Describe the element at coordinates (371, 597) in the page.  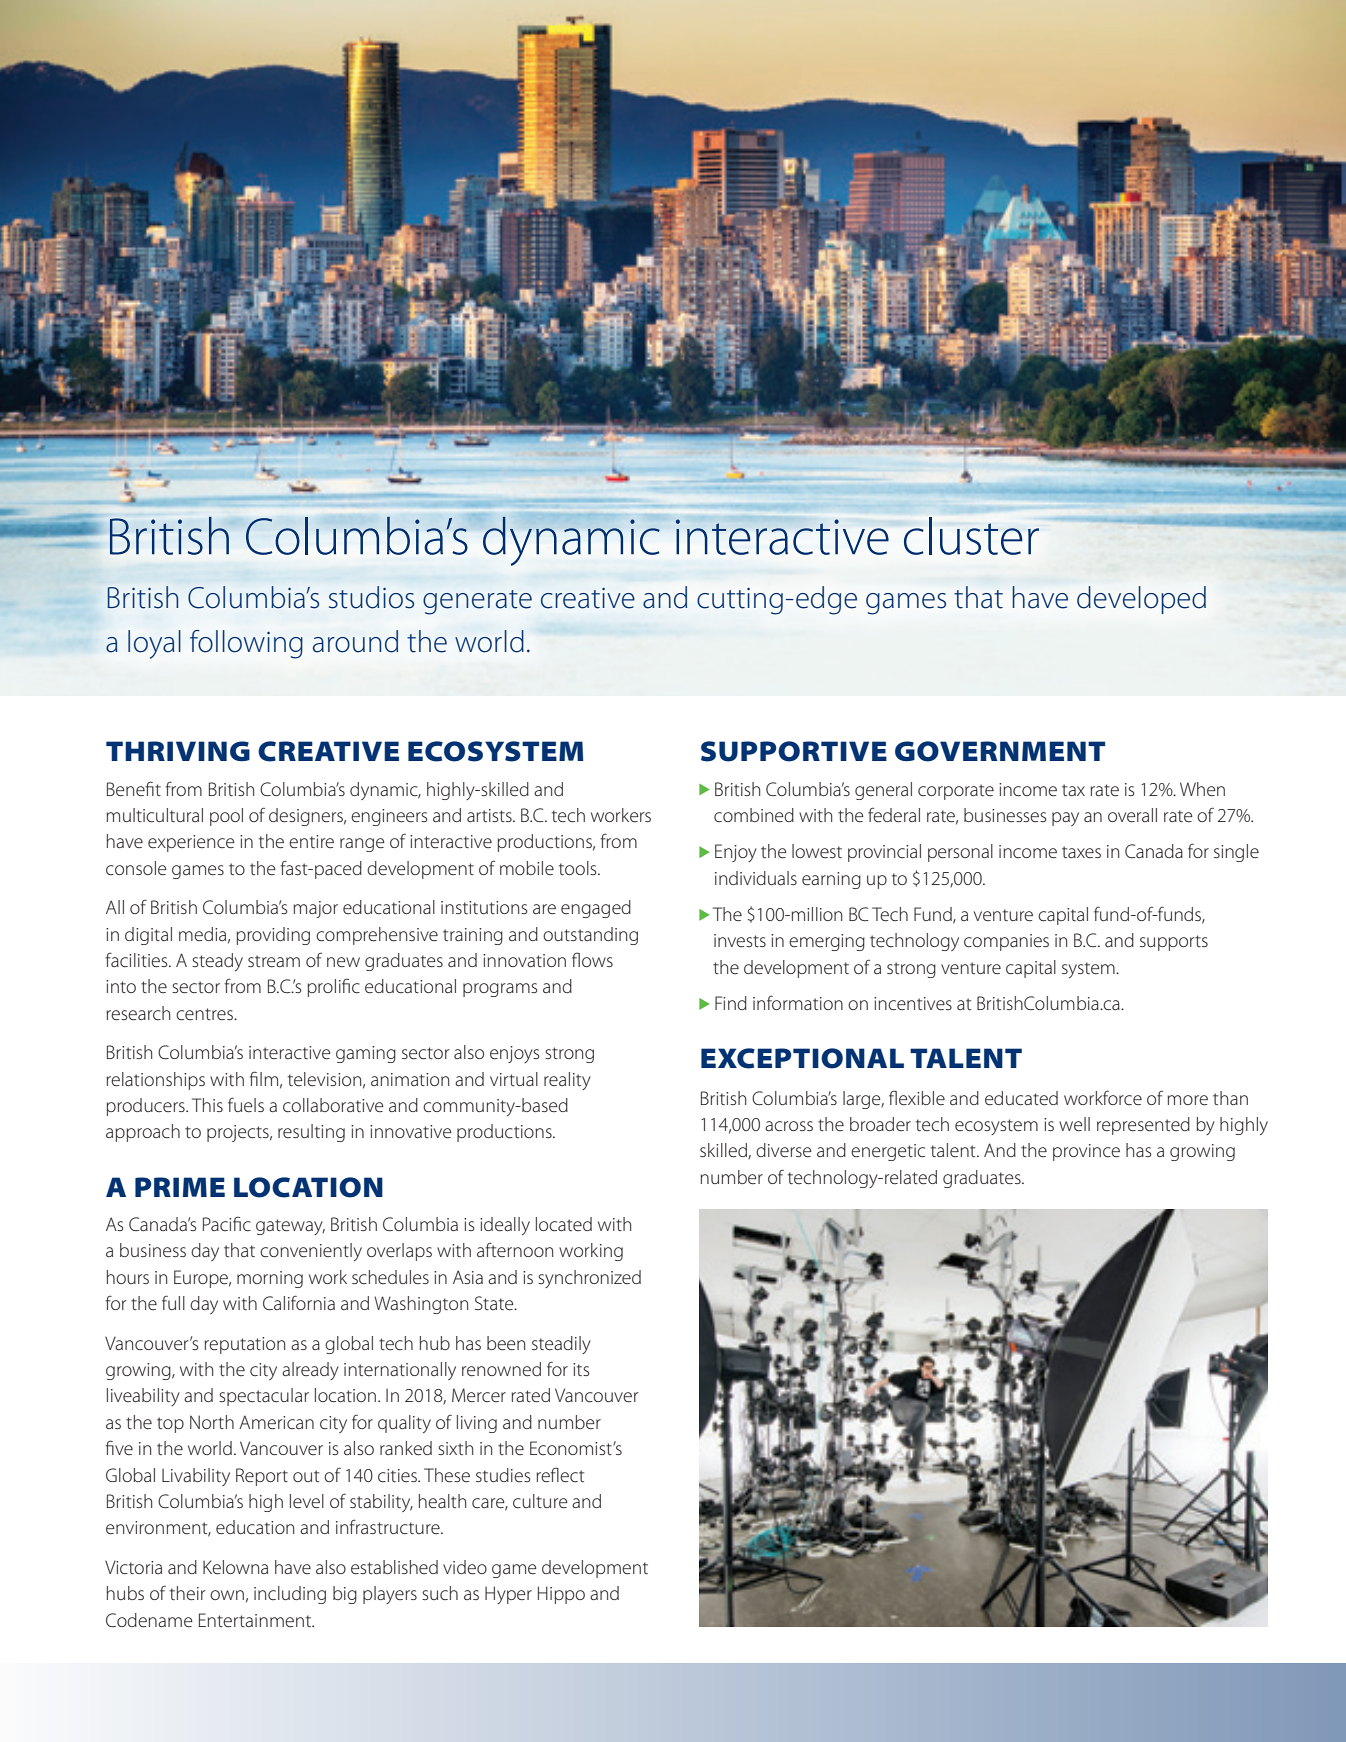
I see `studios` at that location.
